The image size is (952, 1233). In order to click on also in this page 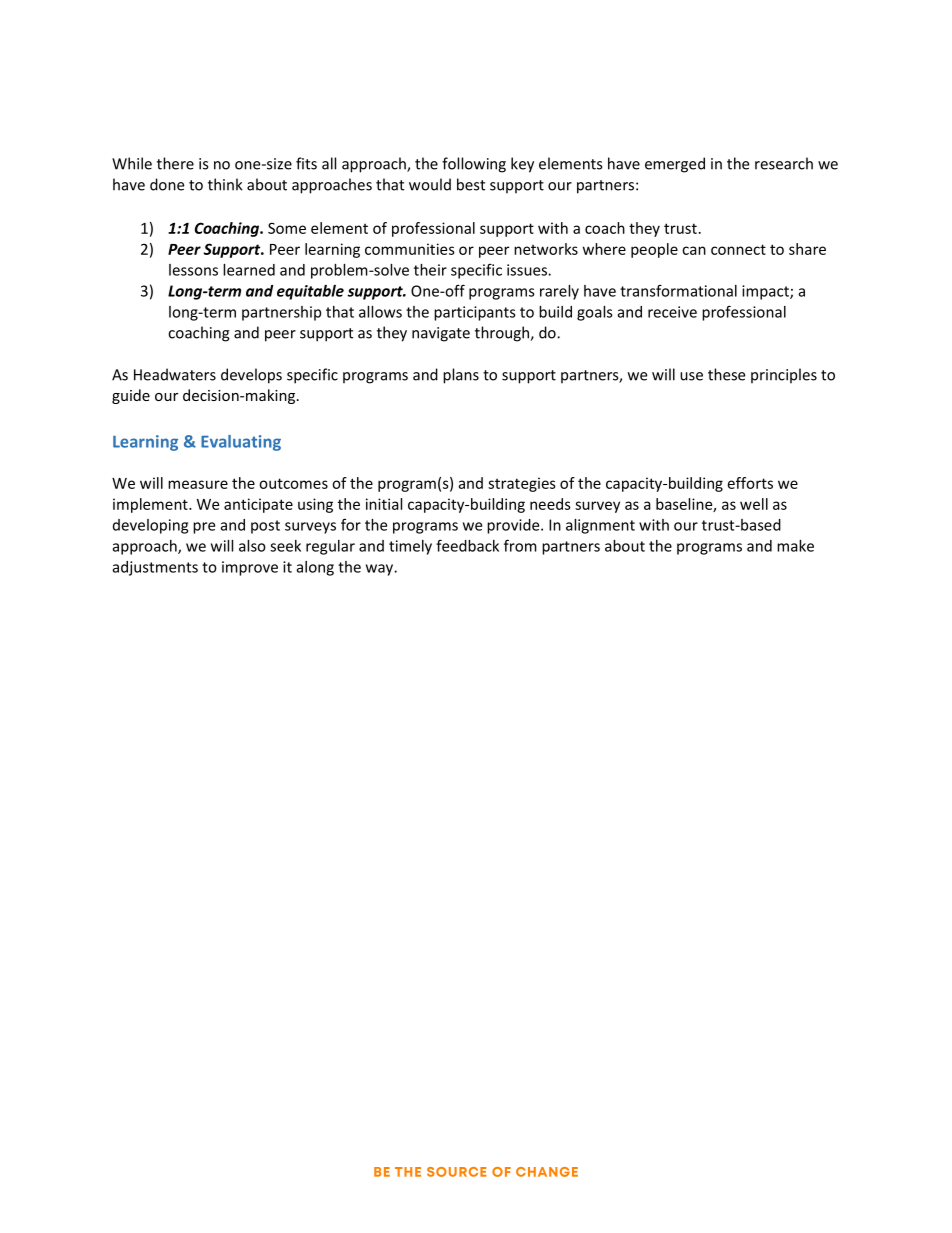, I will do `click(252, 546)`.
